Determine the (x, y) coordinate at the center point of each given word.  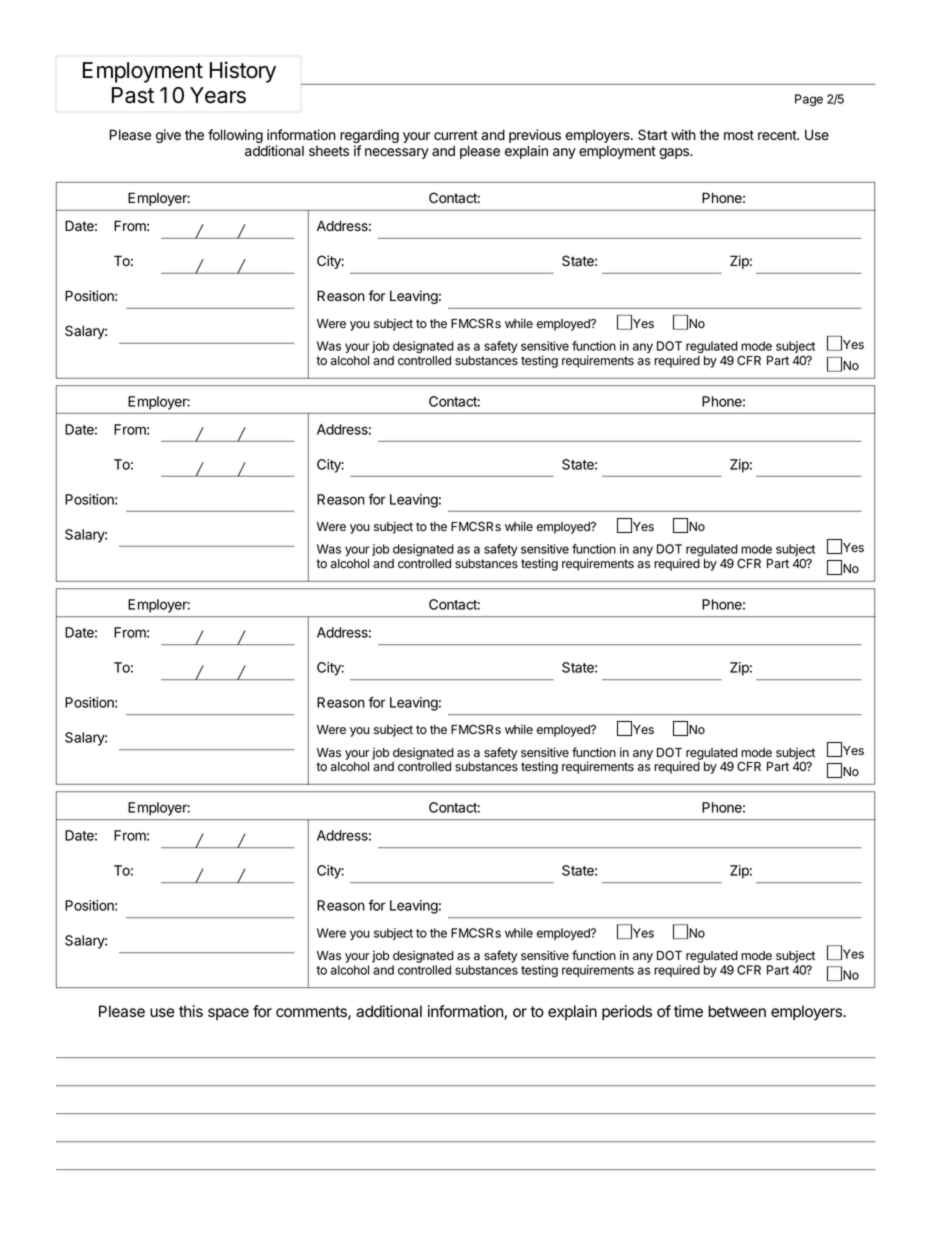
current (456, 135)
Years (218, 95)
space (228, 1014)
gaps (675, 153)
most (739, 135)
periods (627, 1013)
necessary (397, 153)
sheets (329, 151)
